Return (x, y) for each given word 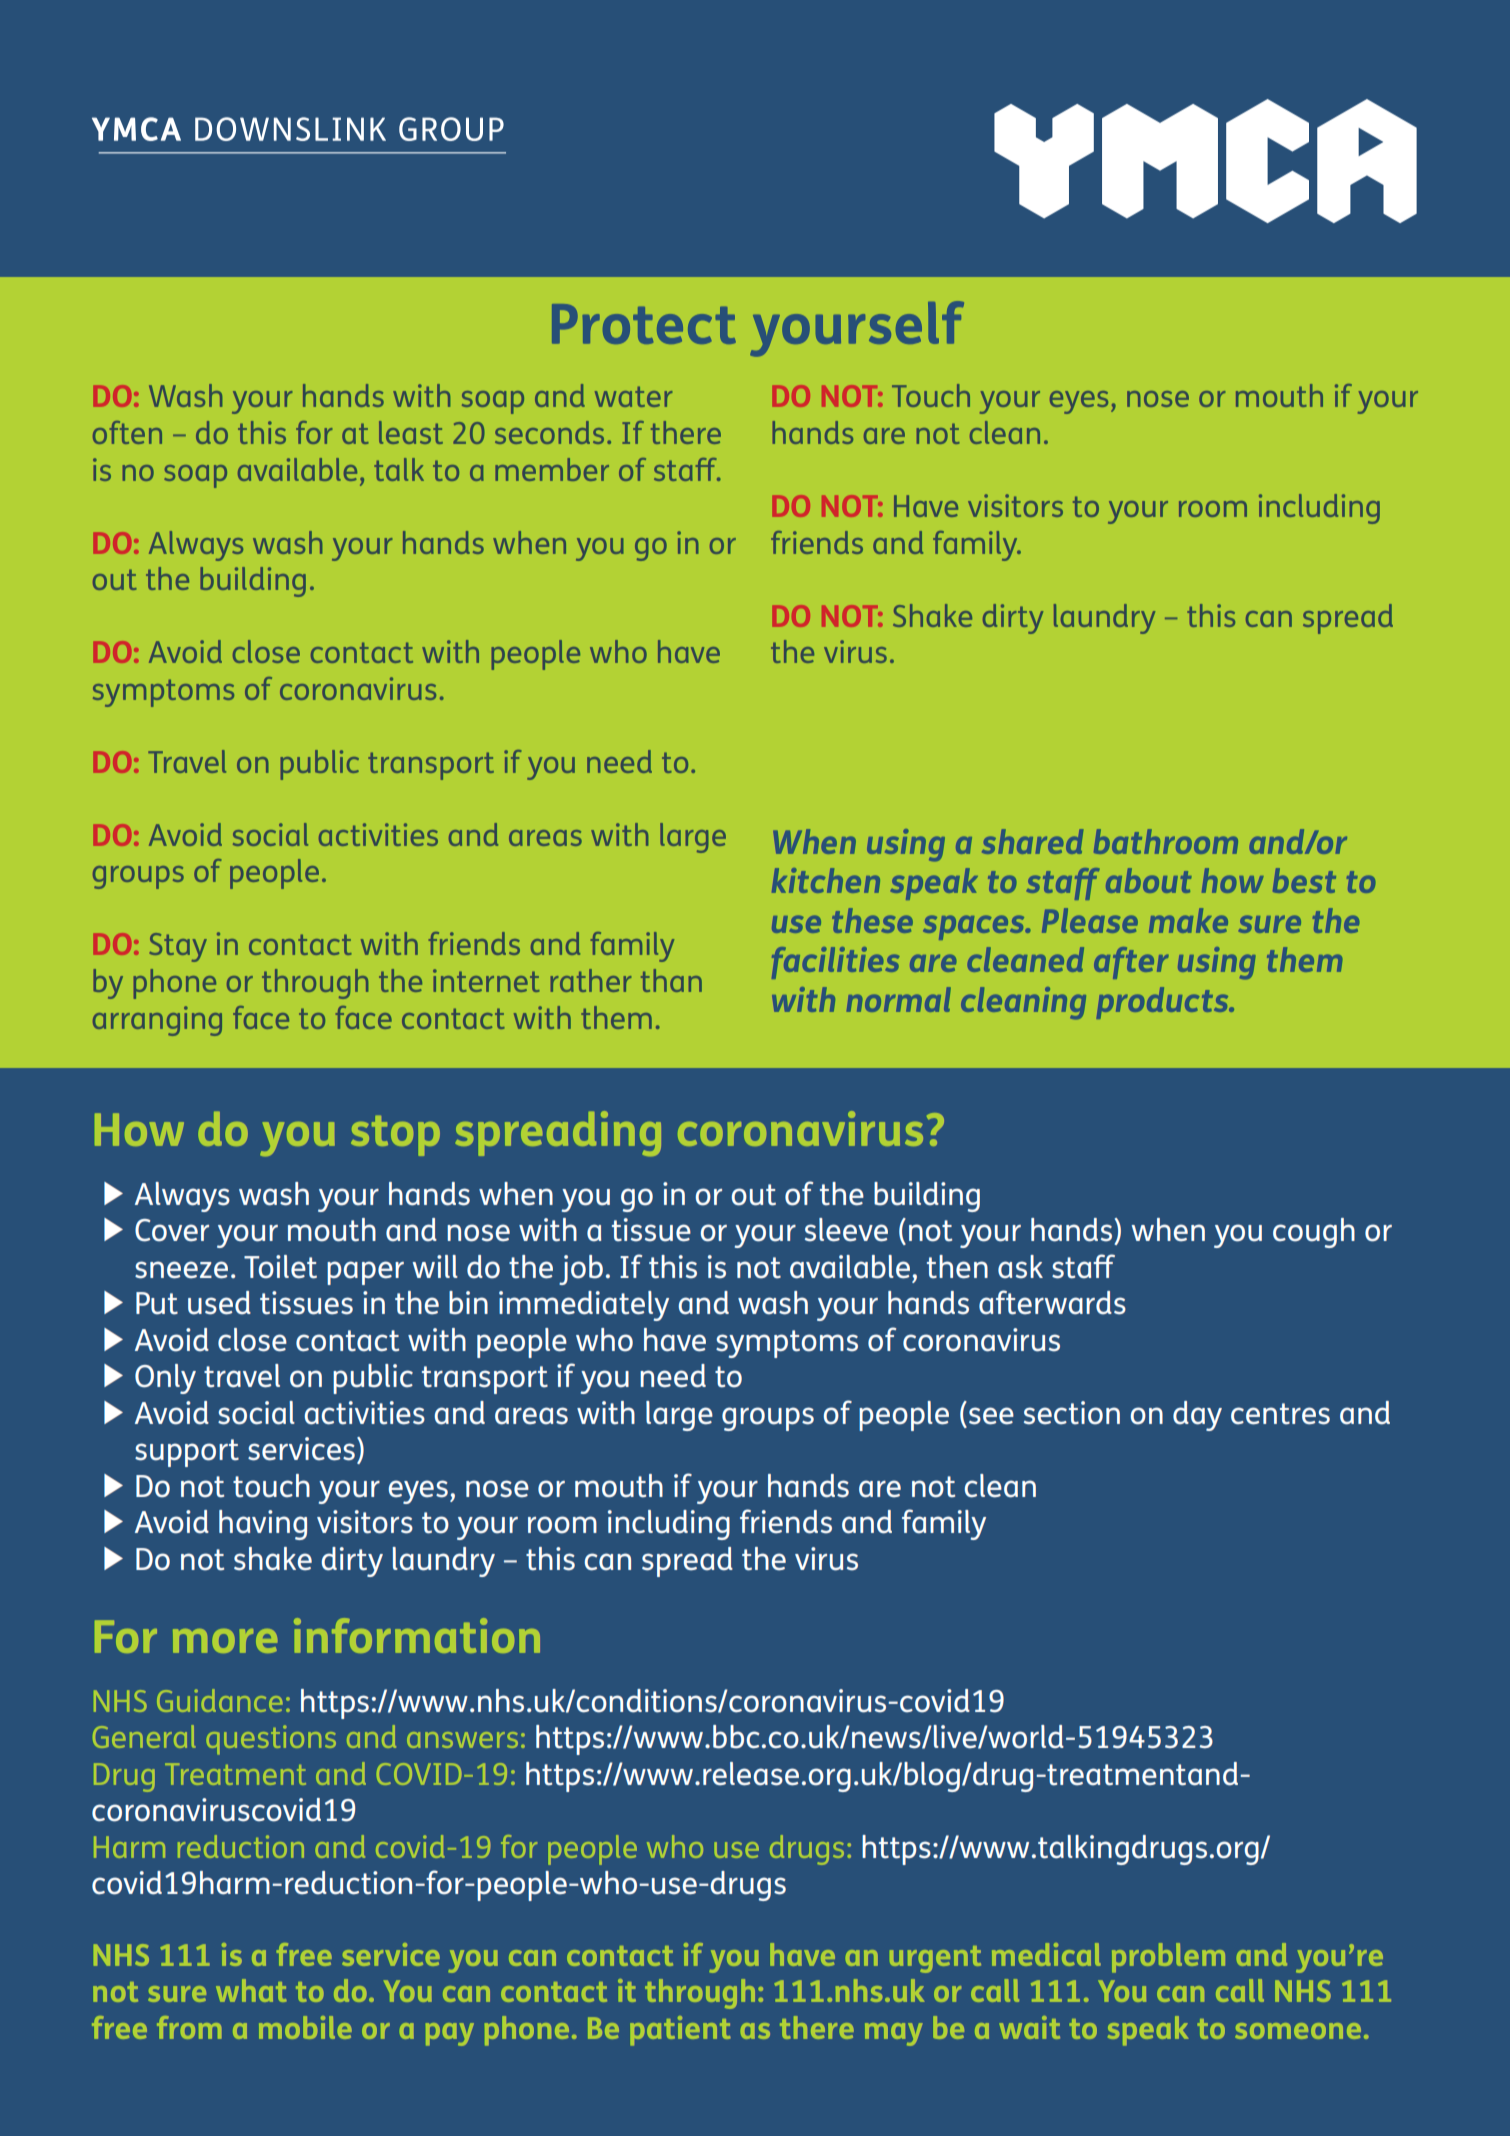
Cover (172, 1230)
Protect (644, 324)
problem (1168, 1958)
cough (1314, 1233)
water (634, 396)
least (411, 432)
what (251, 1990)
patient (680, 2031)
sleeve (846, 1230)
